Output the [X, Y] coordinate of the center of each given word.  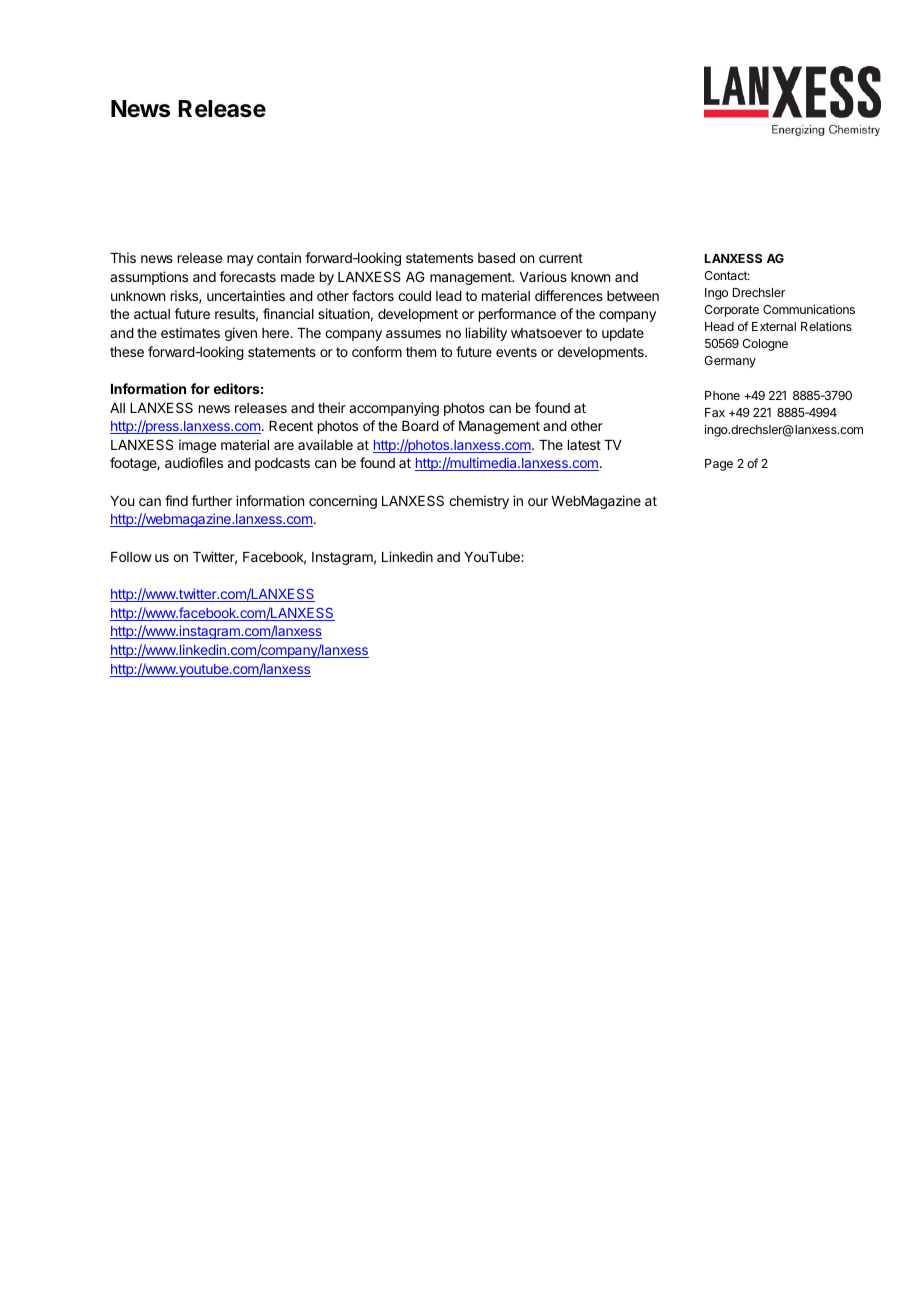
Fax [715, 412]
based [496, 258]
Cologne [765, 345]
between [633, 296]
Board [420, 426]
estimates [190, 332]
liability [486, 334]
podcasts [282, 464]
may [240, 260]
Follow [131, 557]
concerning [343, 502]
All [117, 408]
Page [719, 465]
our [538, 502]
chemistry [479, 502]
